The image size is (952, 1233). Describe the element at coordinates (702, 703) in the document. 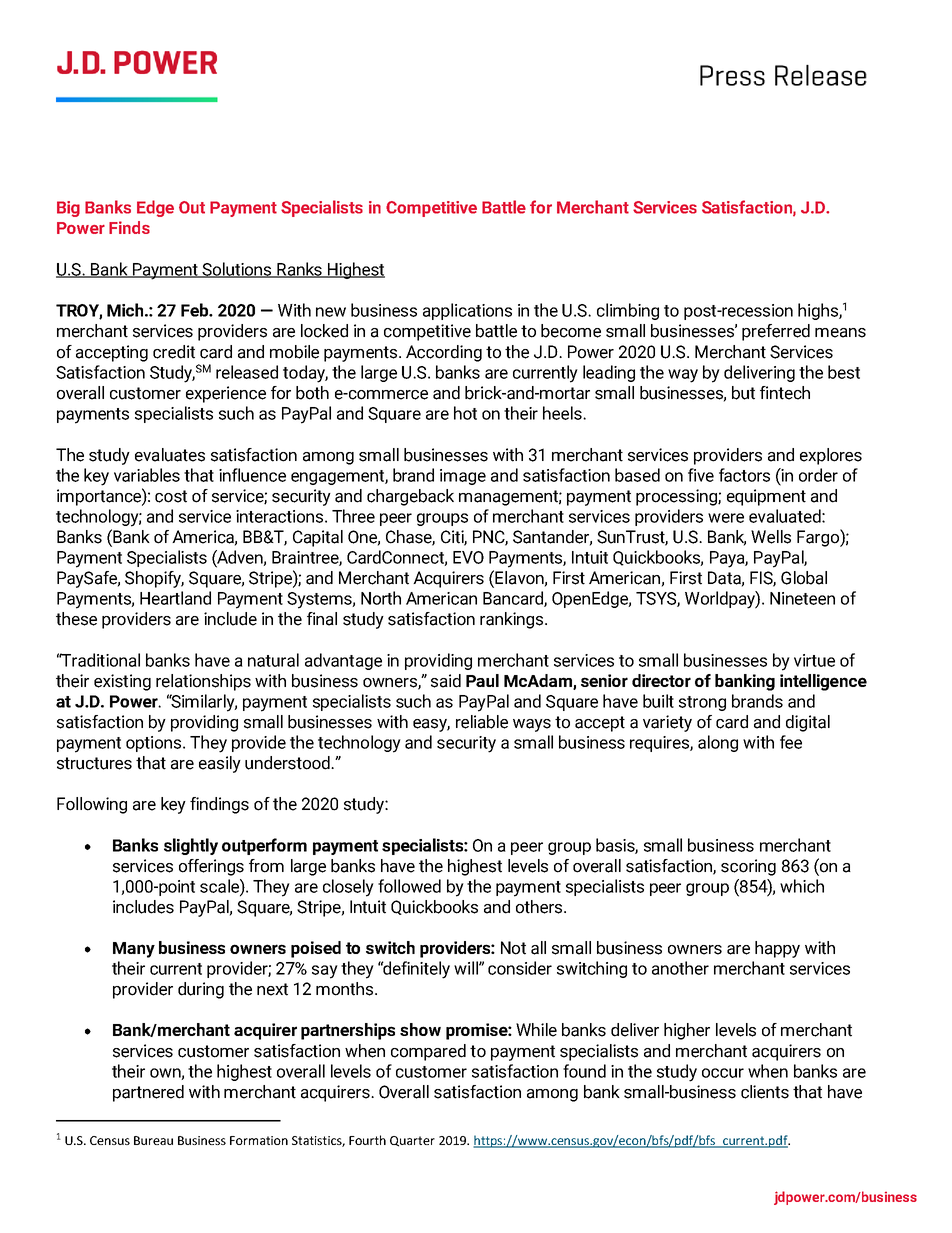

I see `strong` at that location.
